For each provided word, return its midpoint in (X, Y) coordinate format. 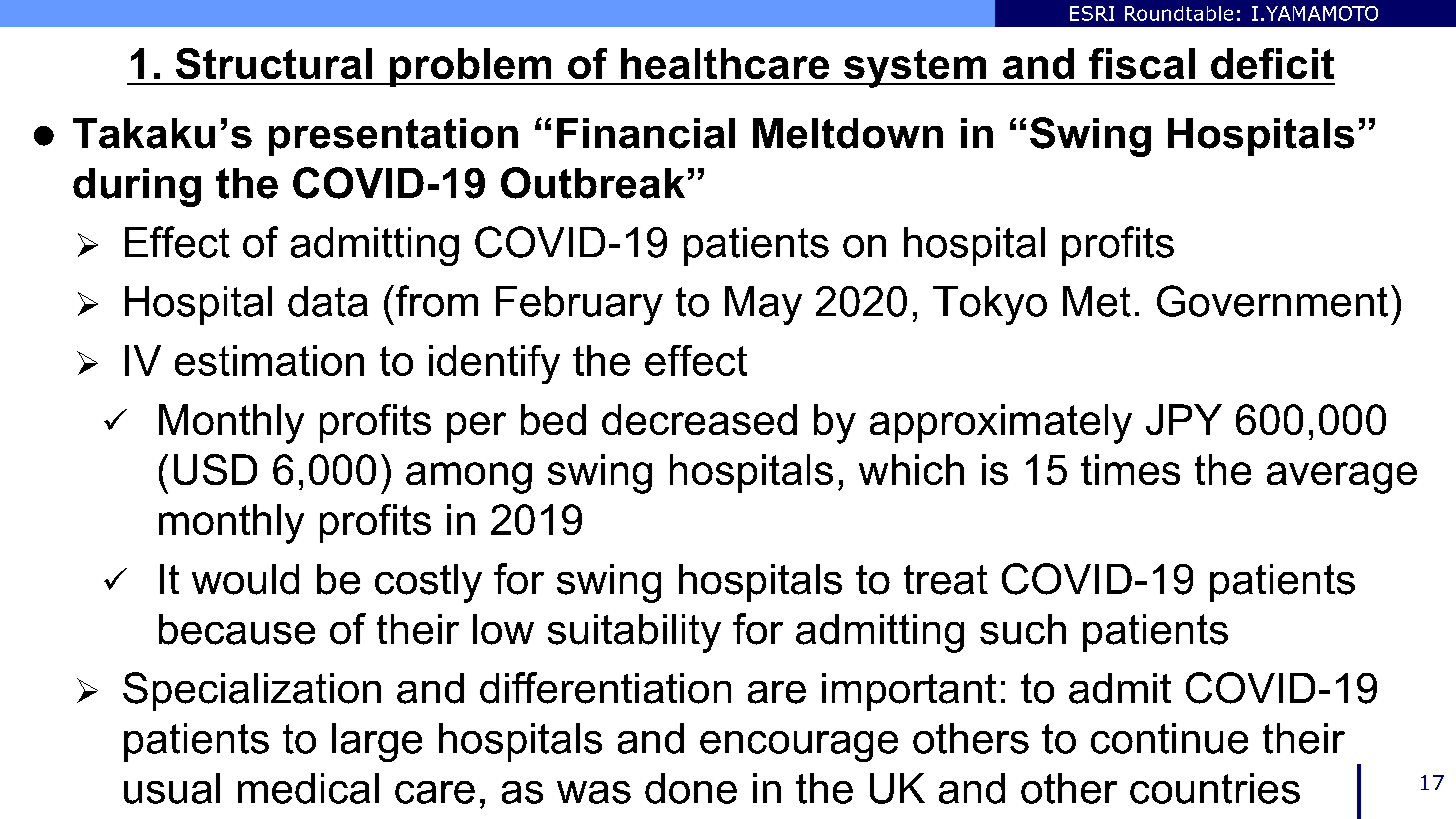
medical (308, 788)
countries (1215, 788)
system (915, 68)
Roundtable (1179, 13)
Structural (274, 63)
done (691, 788)
